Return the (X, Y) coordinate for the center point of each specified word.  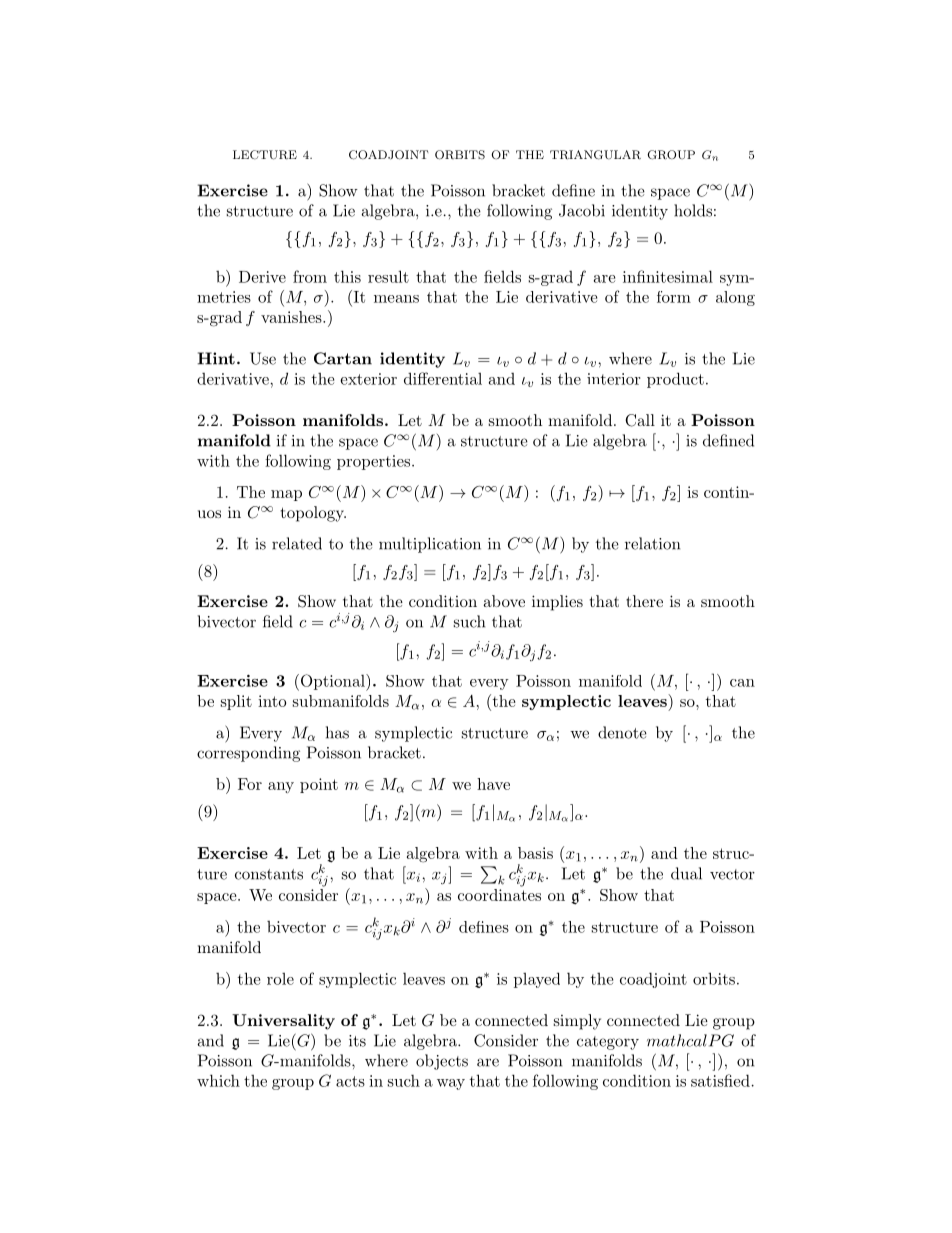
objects (442, 1062)
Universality (283, 1022)
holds (693, 210)
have (493, 784)
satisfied (720, 1080)
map (286, 495)
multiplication (430, 545)
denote (622, 732)
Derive (262, 277)
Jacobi (582, 210)
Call (640, 420)
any (281, 787)
